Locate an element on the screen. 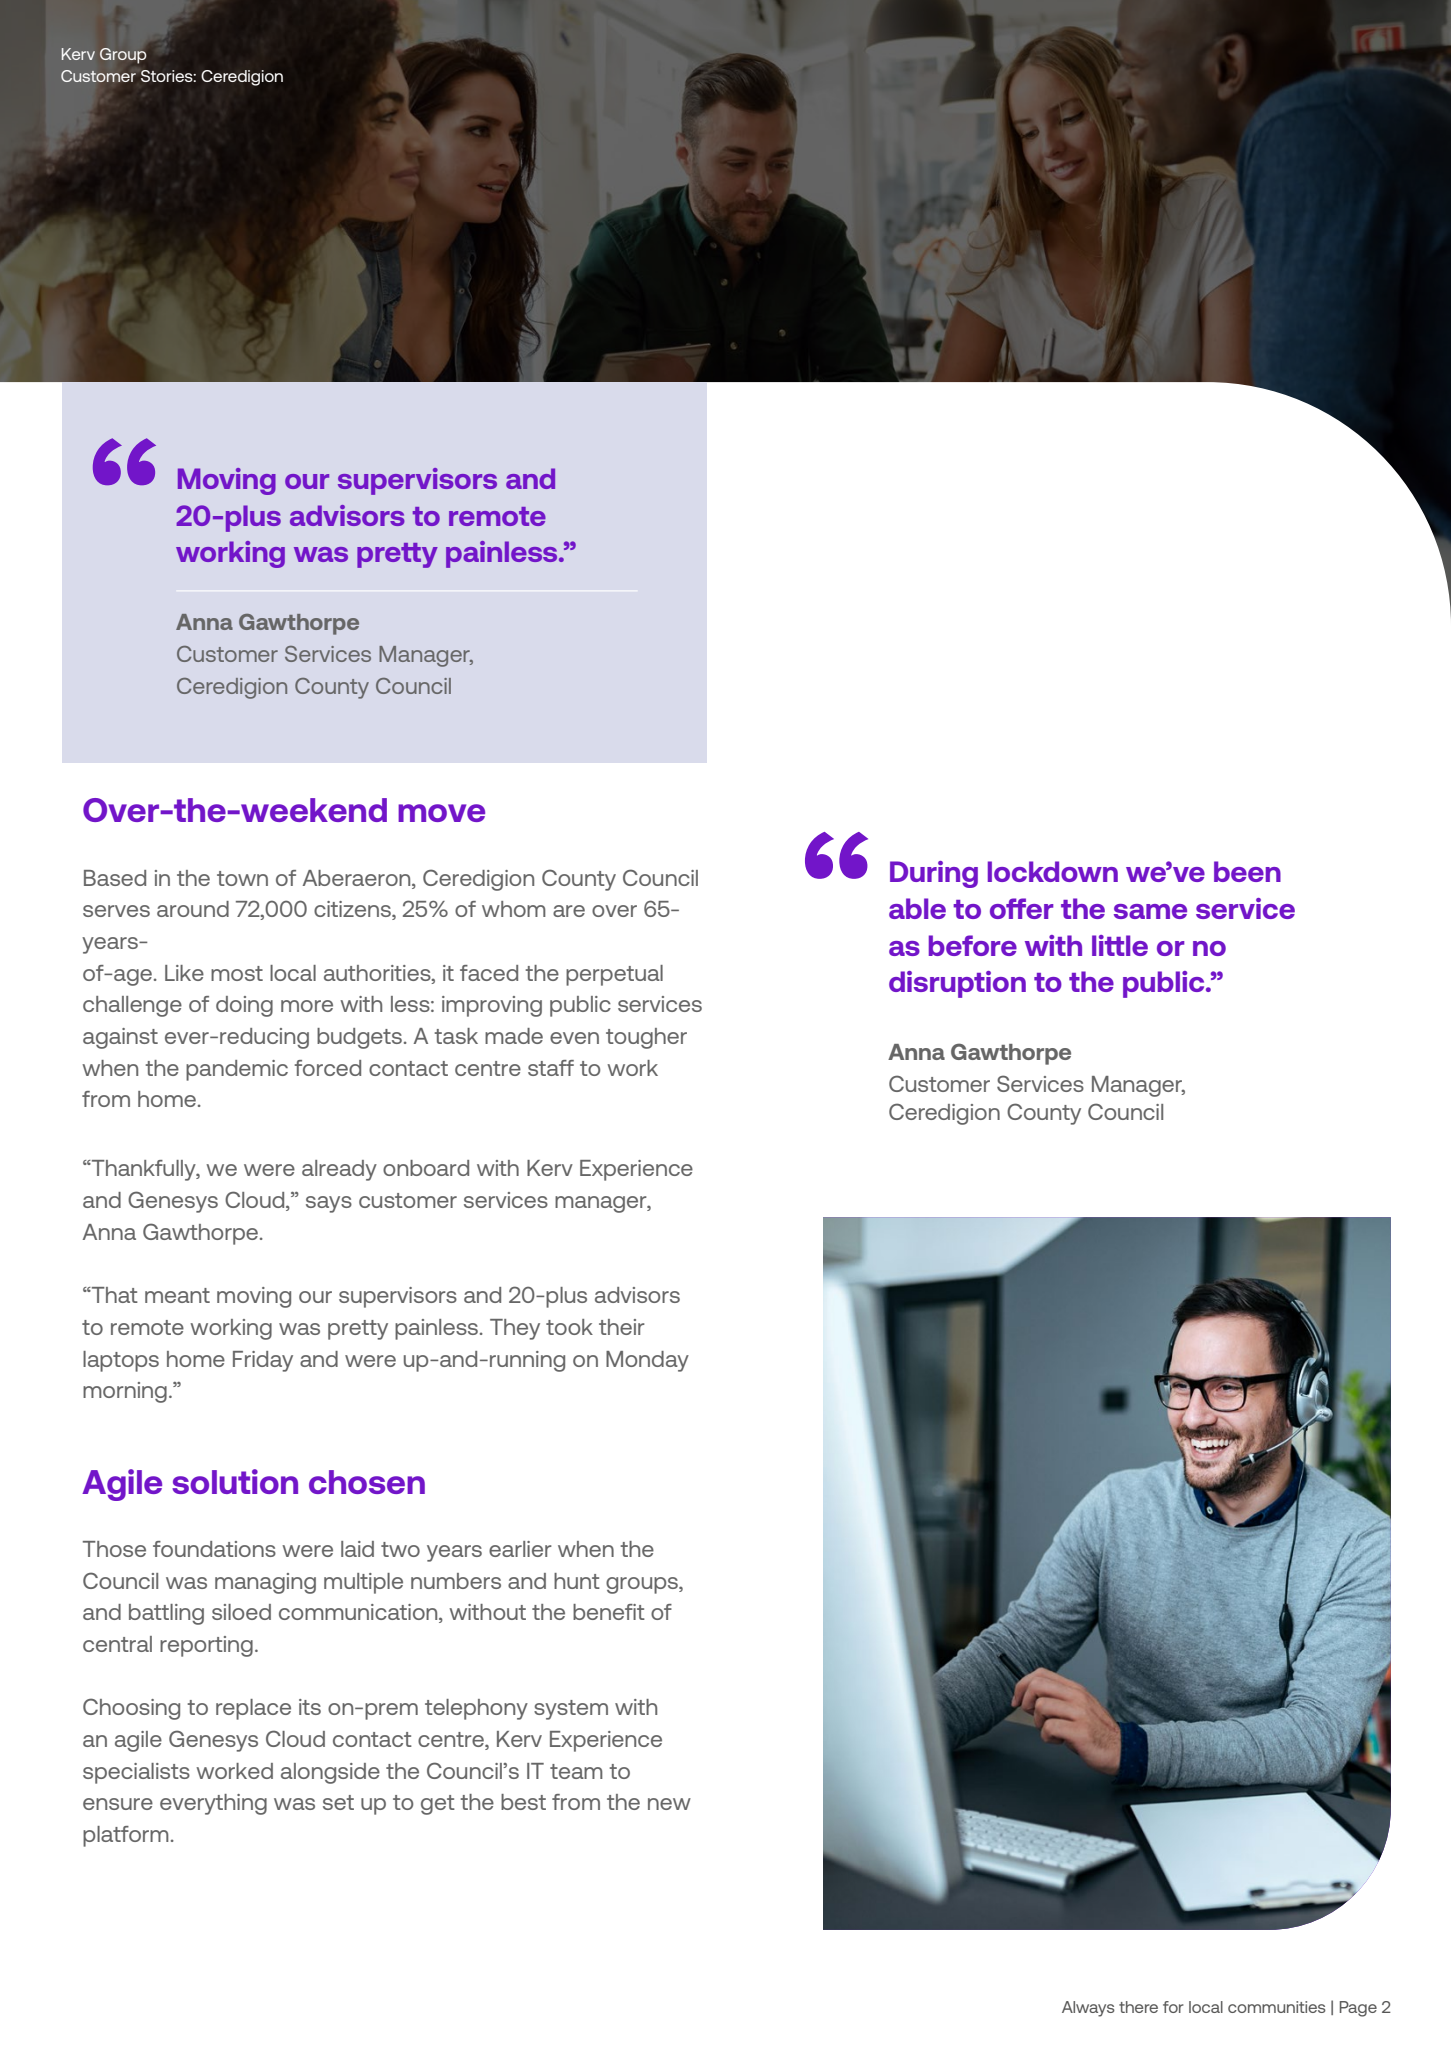 This screenshot has height=2053, width=1451. platform is located at coordinates (126, 1836).
